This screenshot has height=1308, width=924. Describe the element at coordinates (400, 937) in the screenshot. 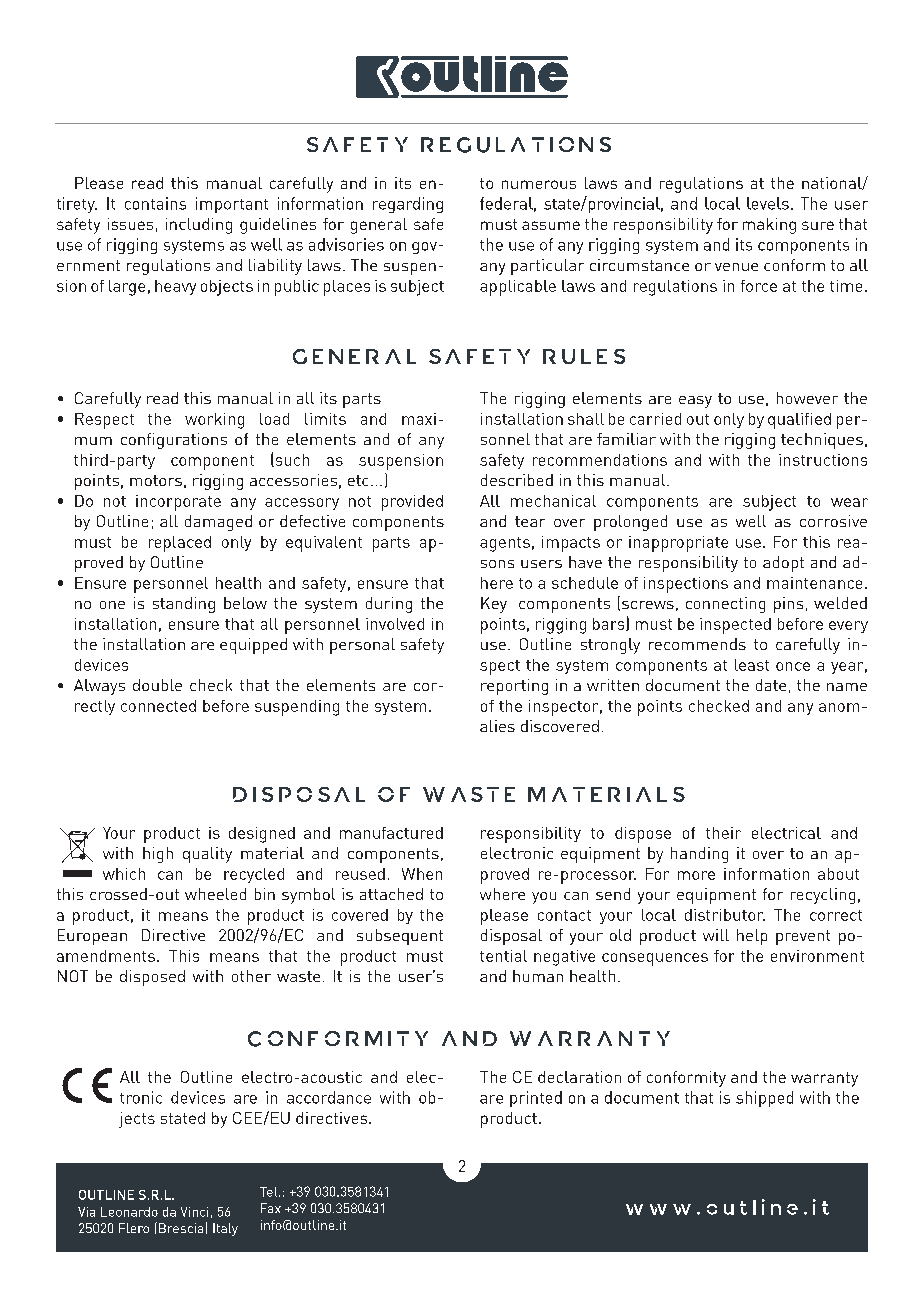

I see `subsequent` at that location.
